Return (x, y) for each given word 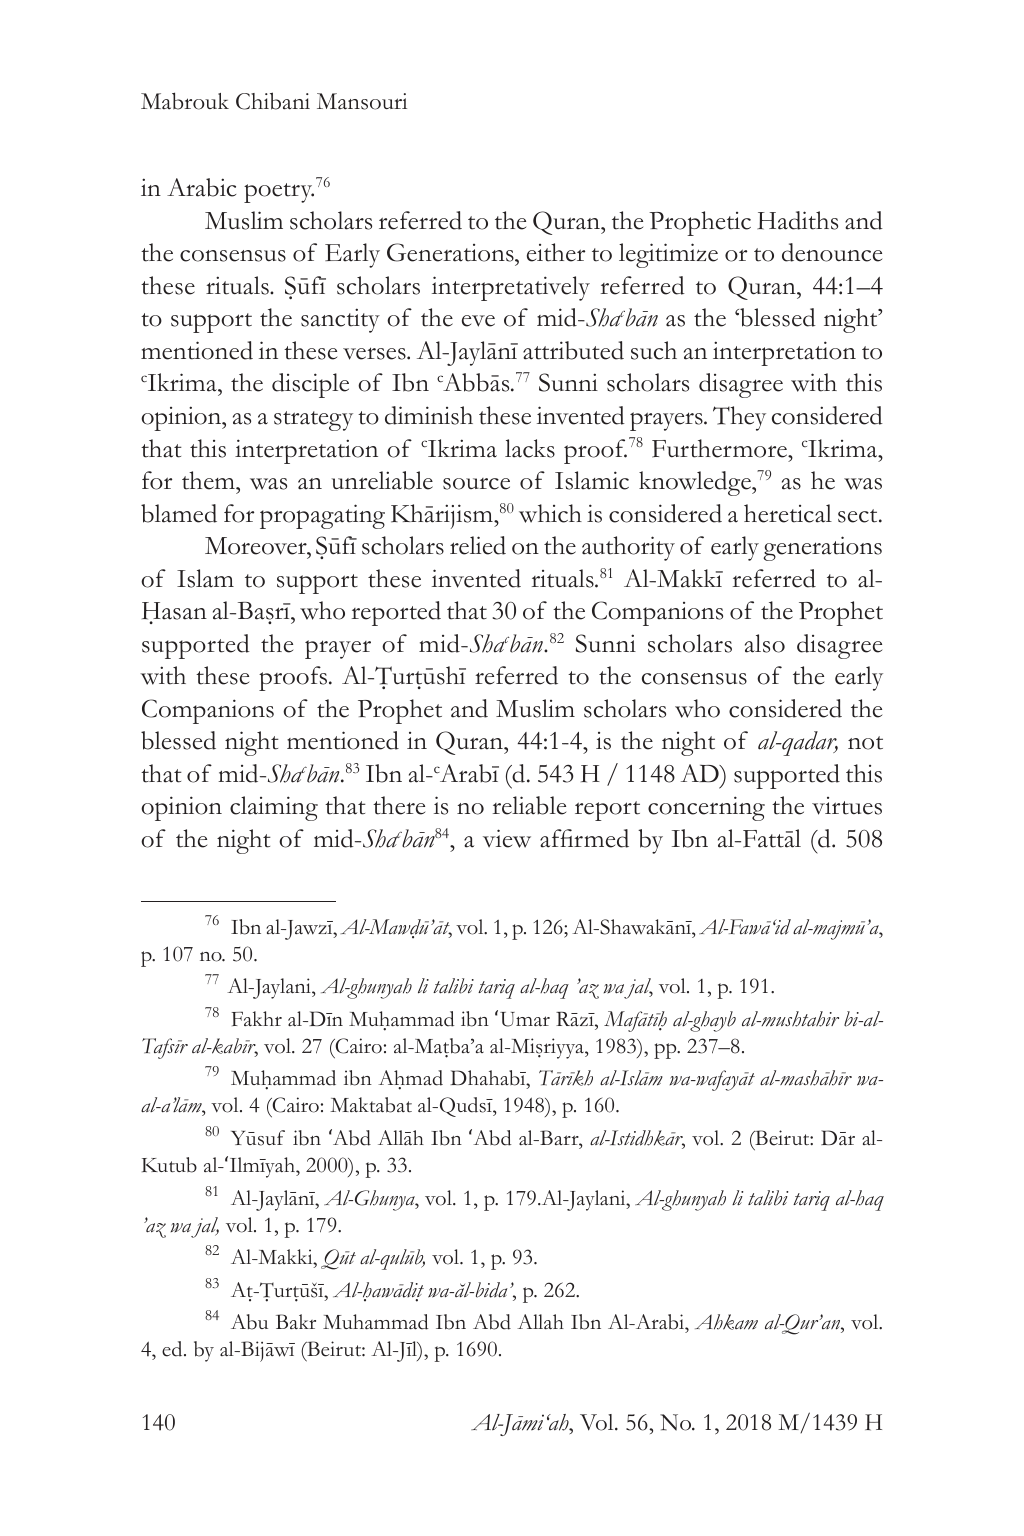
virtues (847, 806)
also (765, 643)
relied (478, 545)
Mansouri (362, 101)
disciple (310, 385)
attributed (573, 350)
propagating (322, 516)
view (507, 838)
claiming (274, 808)
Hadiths (797, 220)
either (556, 252)
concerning (706, 808)
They (739, 418)
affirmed (584, 838)
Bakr (296, 1321)
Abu (249, 1322)
